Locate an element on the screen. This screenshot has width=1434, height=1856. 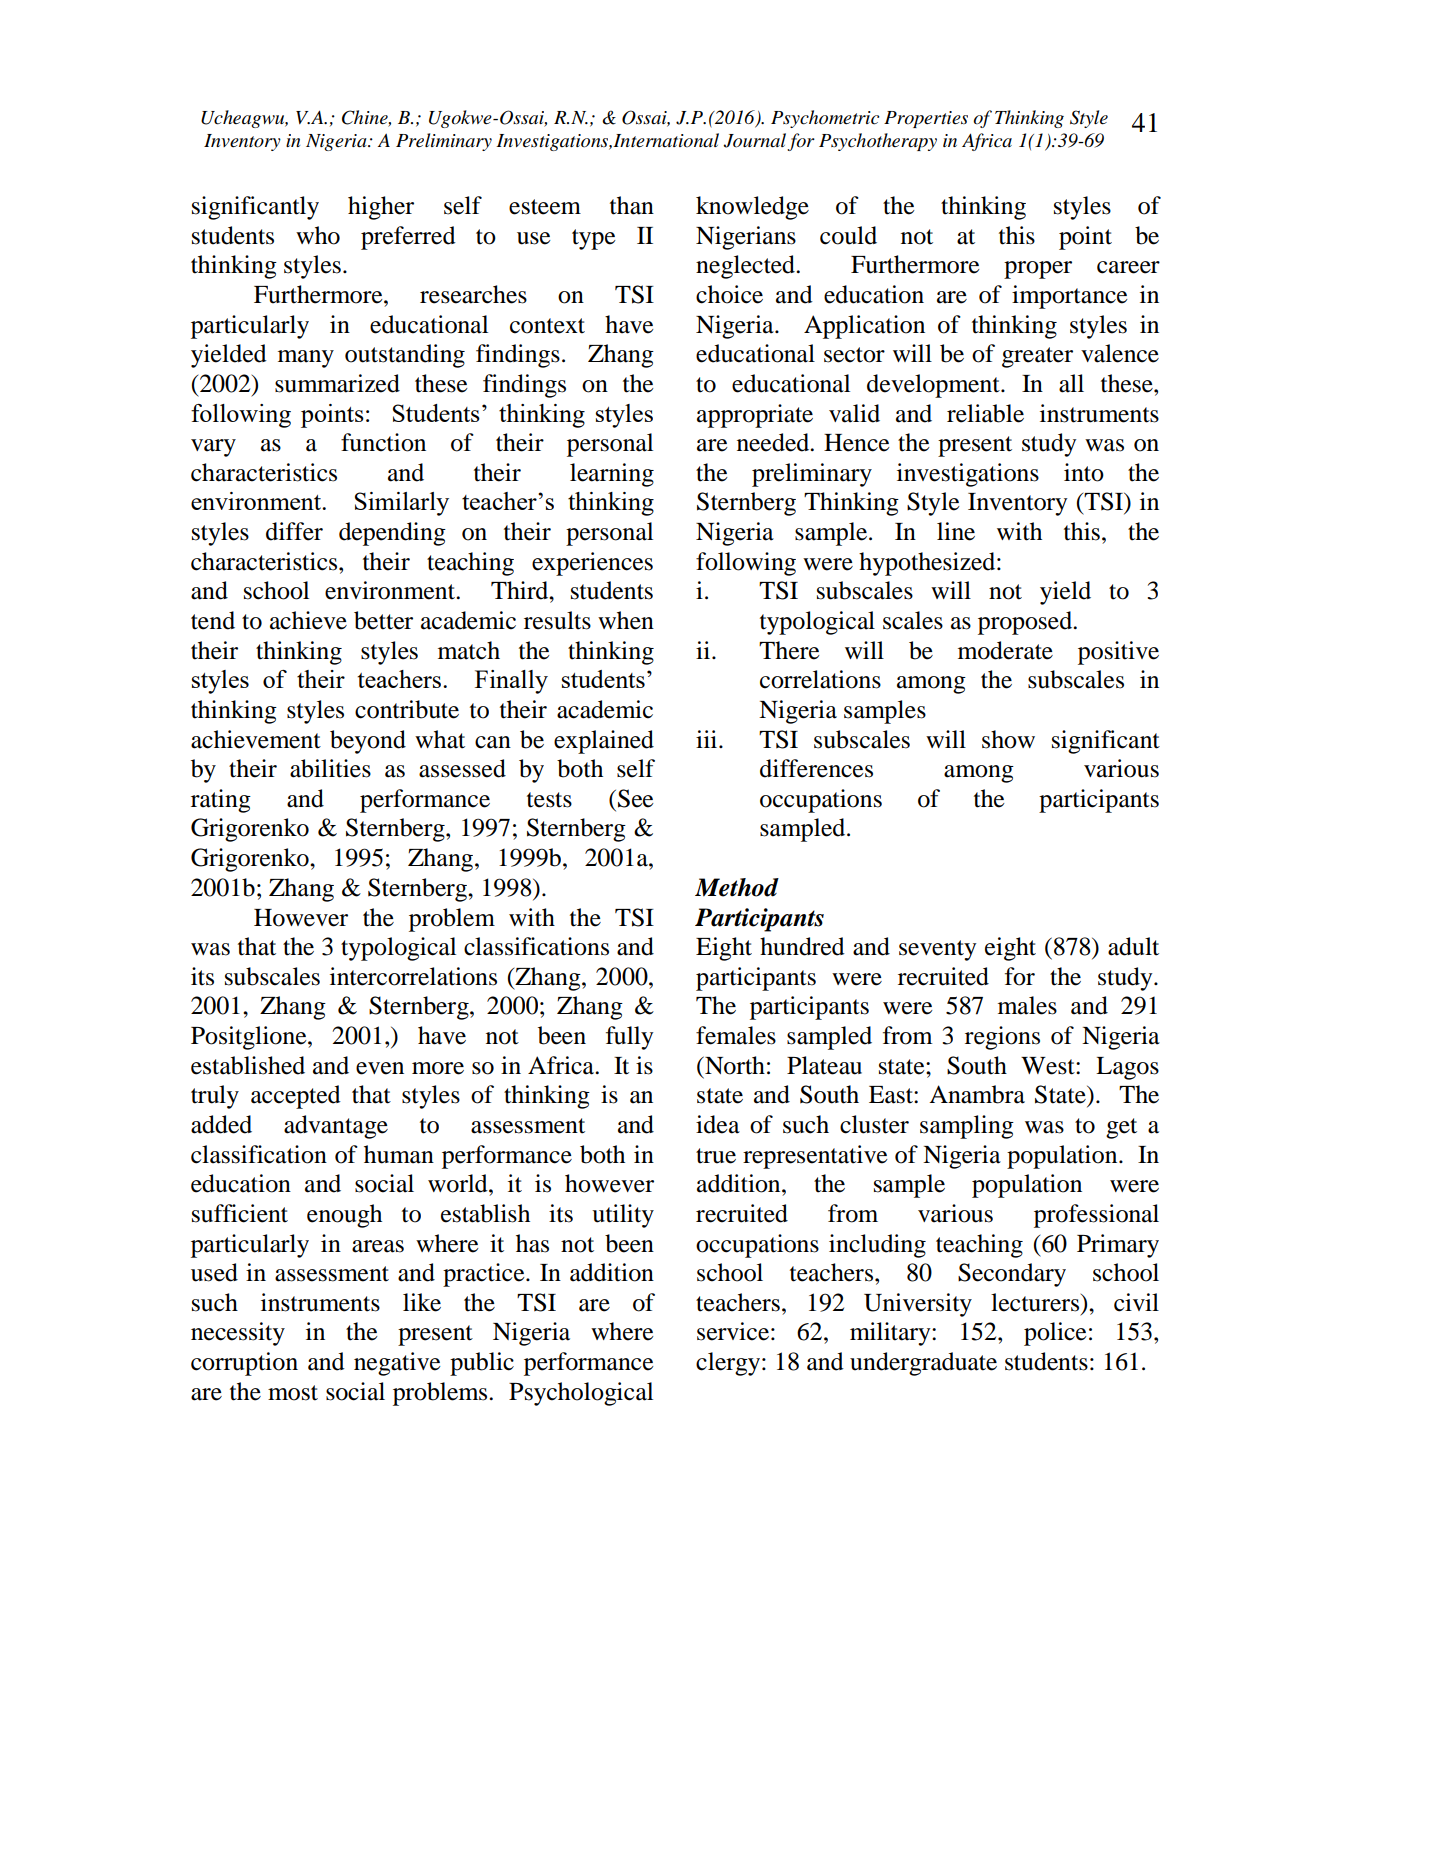
show is located at coordinates (1008, 739).
